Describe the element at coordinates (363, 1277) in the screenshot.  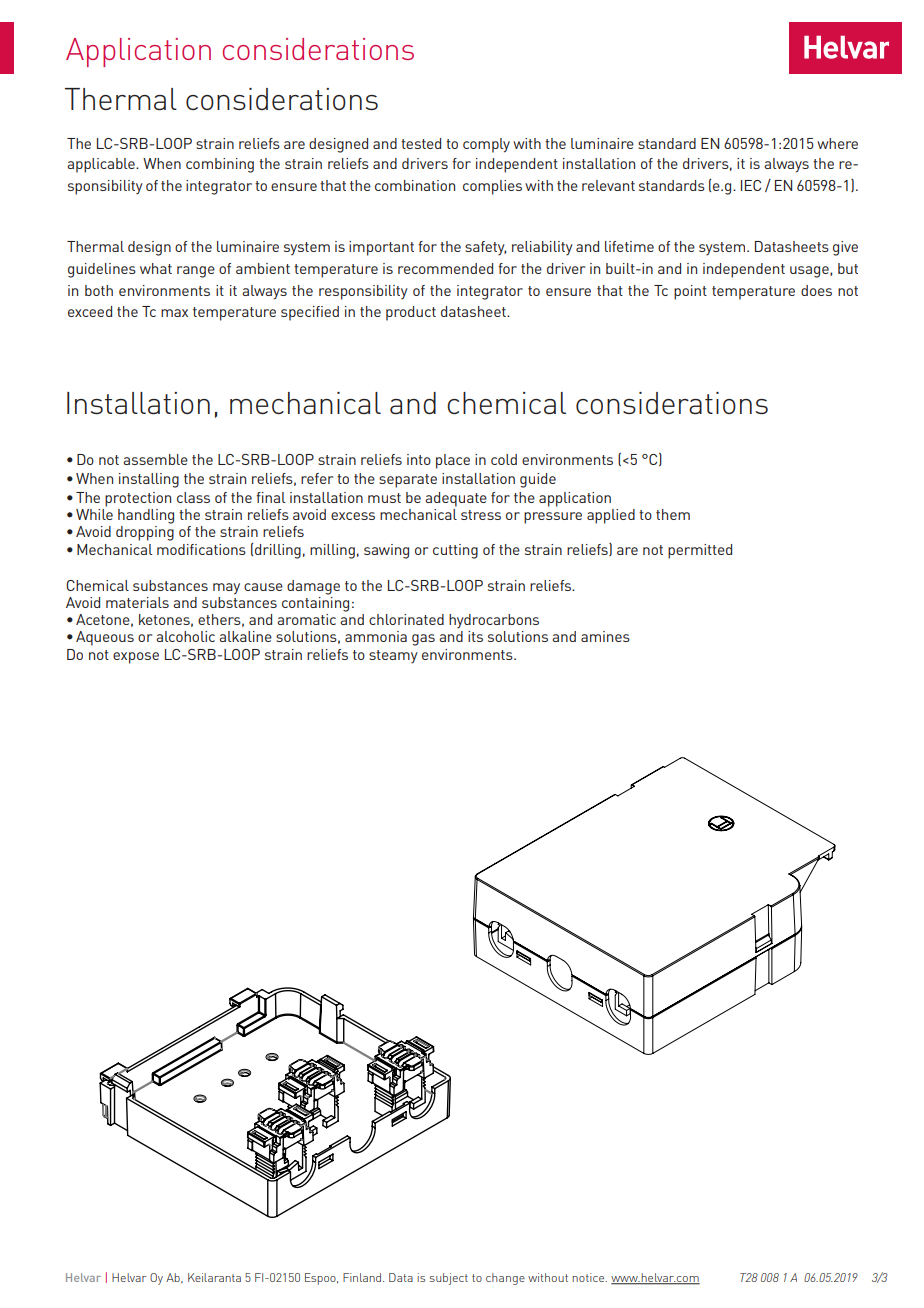
I see `Finland` at that location.
